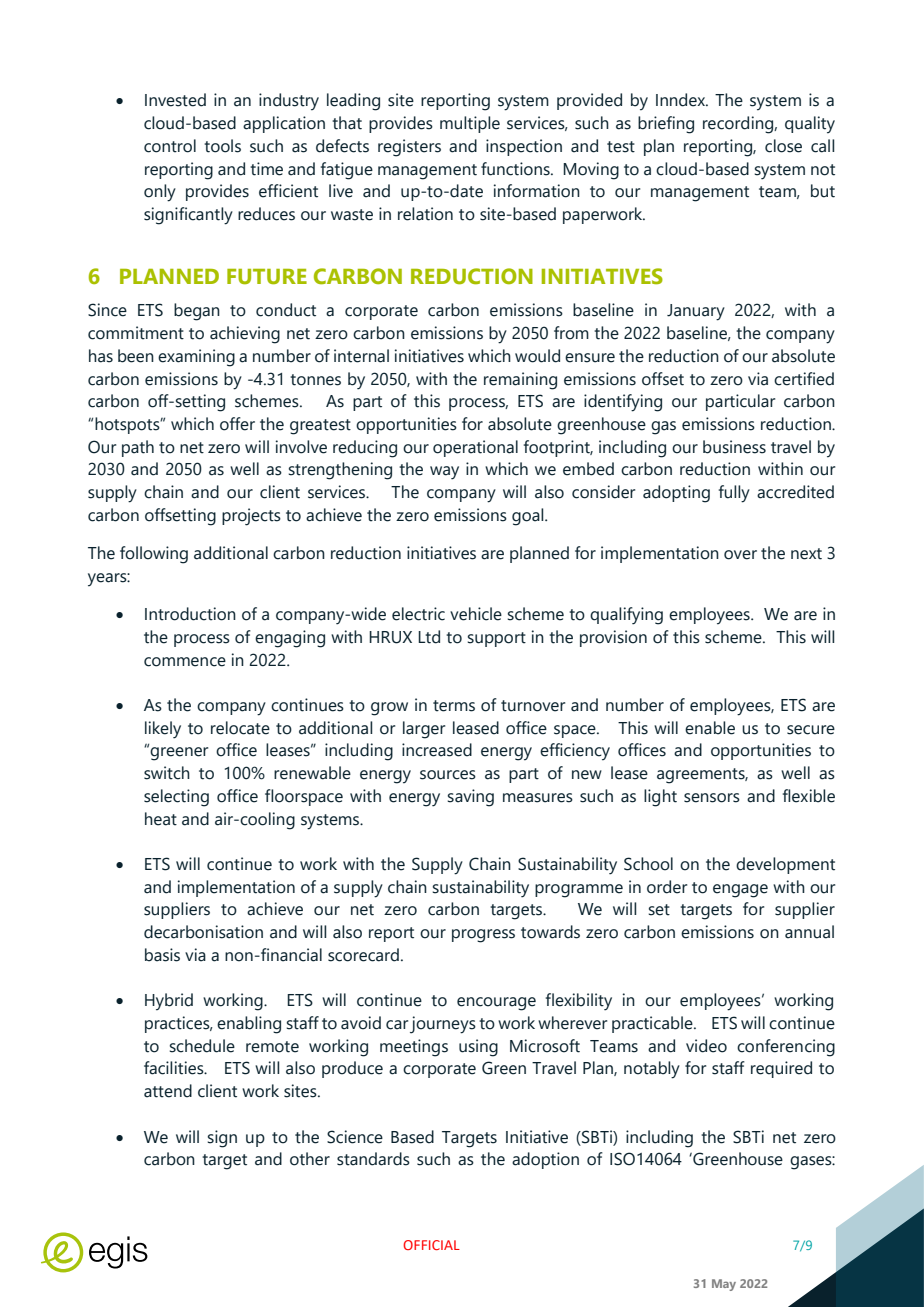  I want to click on multiple, so click(470, 124).
